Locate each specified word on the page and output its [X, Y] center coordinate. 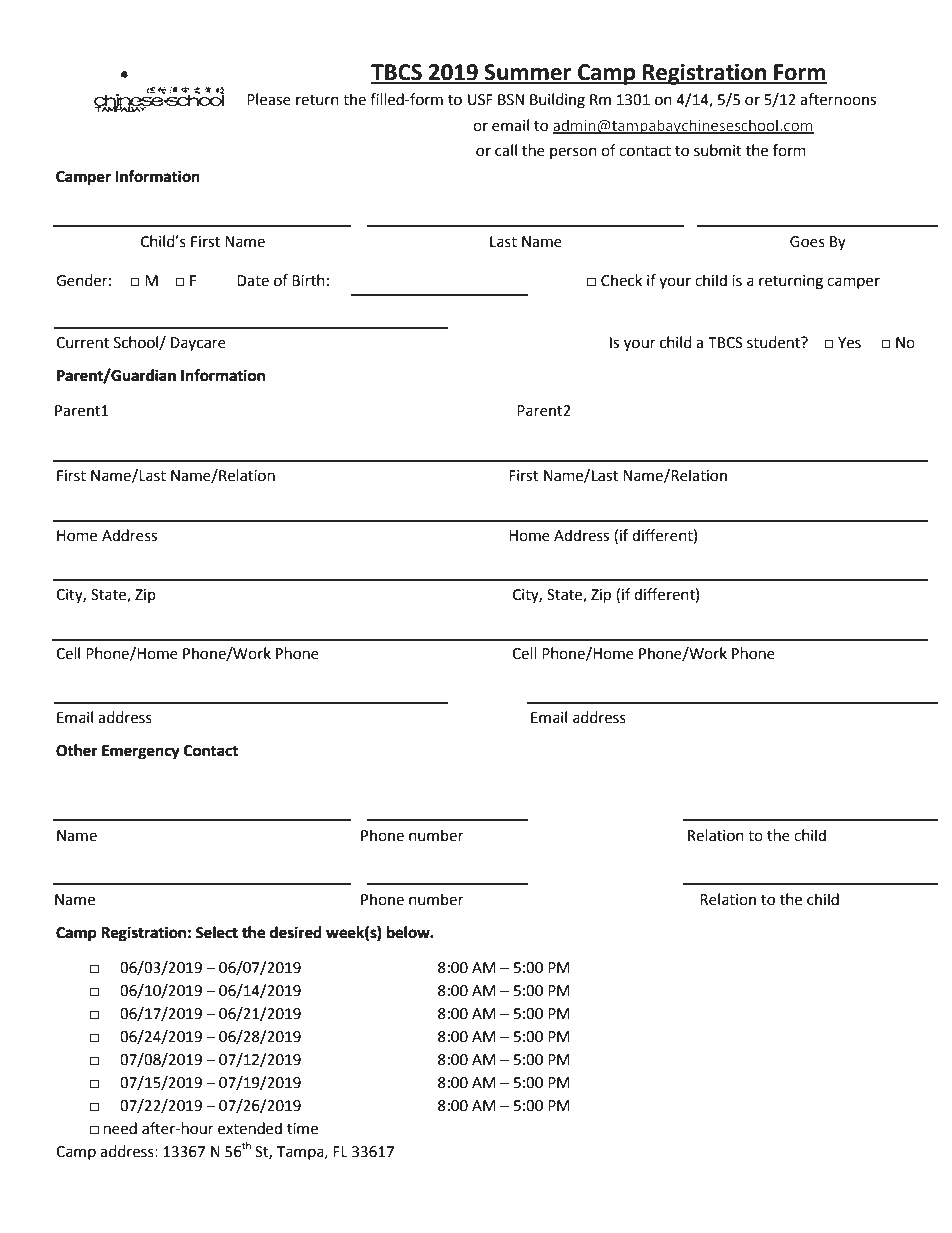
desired [296, 932]
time [302, 1129]
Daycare [198, 344]
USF [480, 100]
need [120, 1128]
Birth [308, 280]
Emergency [141, 752]
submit [718, 150]
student [774, 342]
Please [269, 99]
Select [217, 932]
